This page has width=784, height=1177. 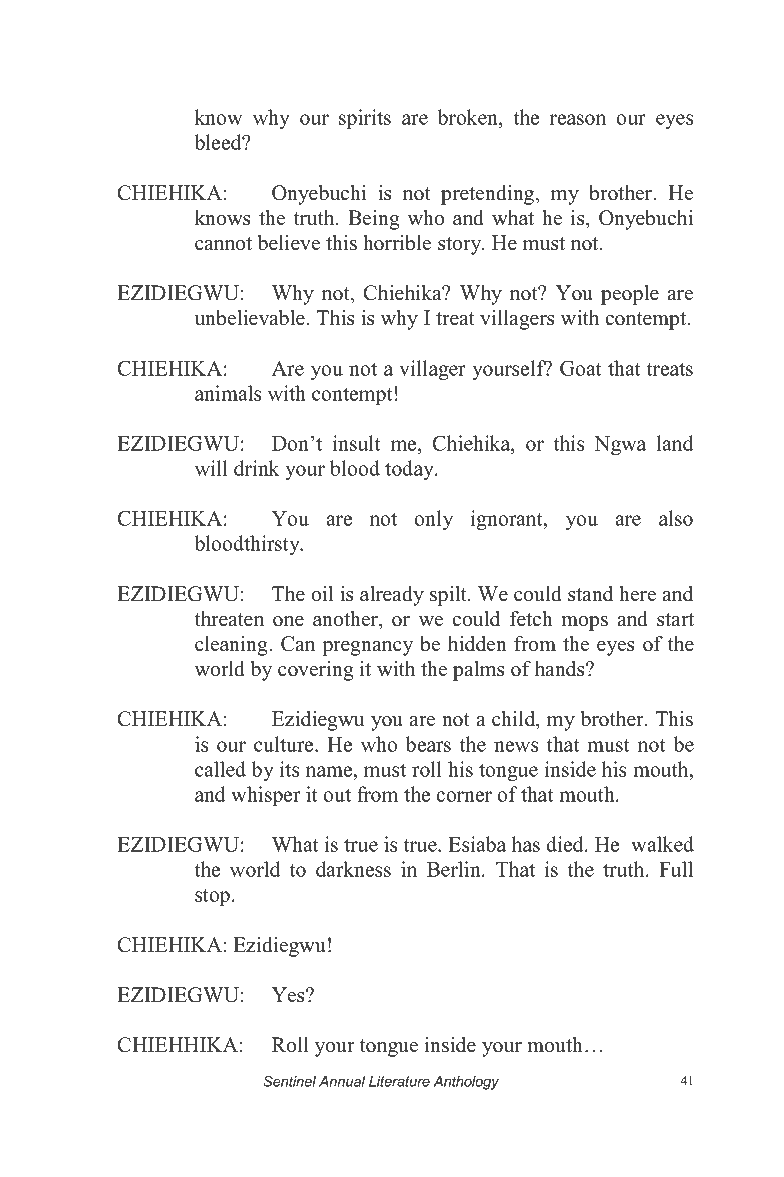 What do you see at coordinates (580, 368) in the page?
I see `Goat` at bounding box center [580, 368].
